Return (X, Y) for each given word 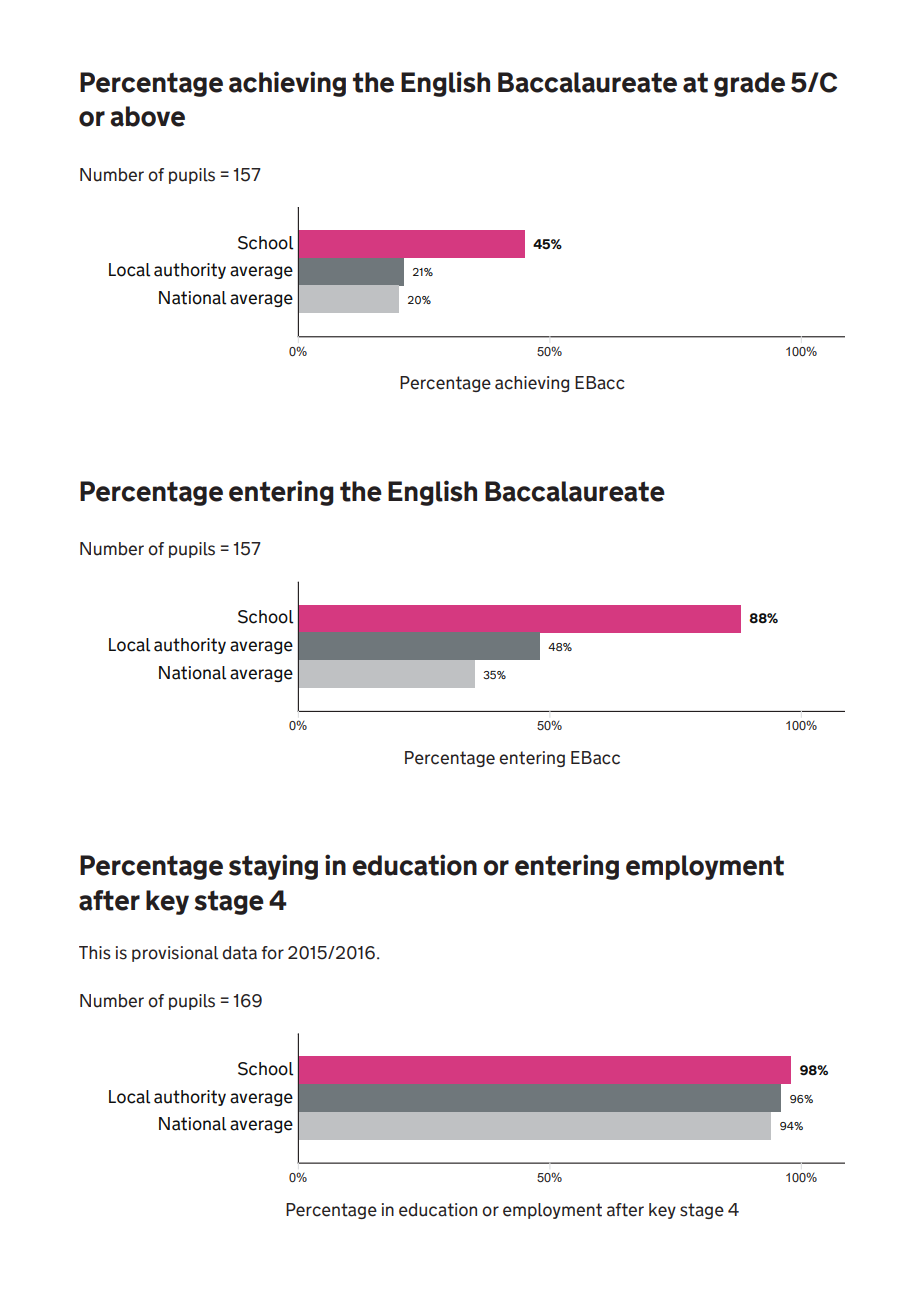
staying (273, 867)
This (95, 953)
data (239, 953)
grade (749, 84)
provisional (175, 954)
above (147, 116)
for (272, 953)
